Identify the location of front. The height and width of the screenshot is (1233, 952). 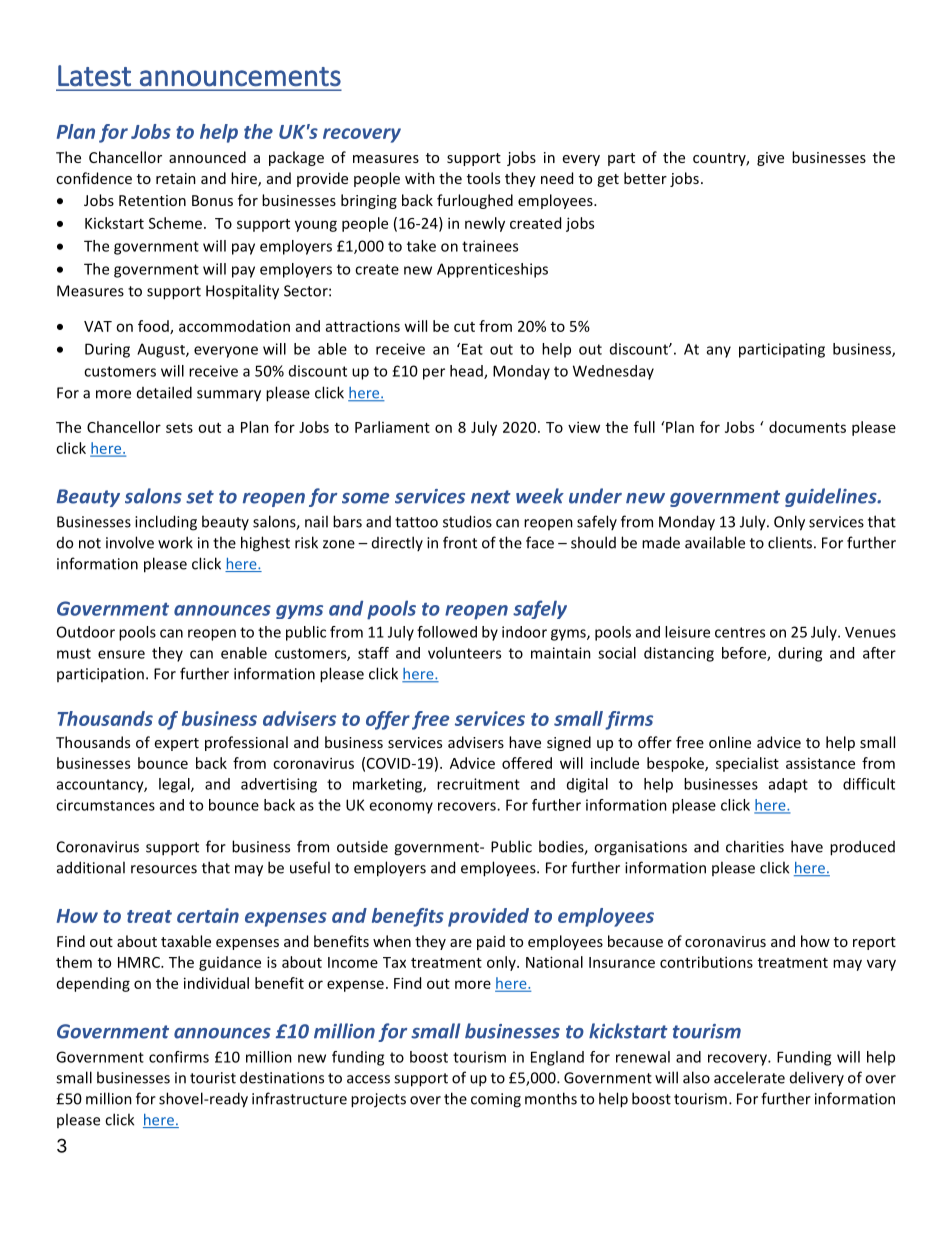
(460, 542).
